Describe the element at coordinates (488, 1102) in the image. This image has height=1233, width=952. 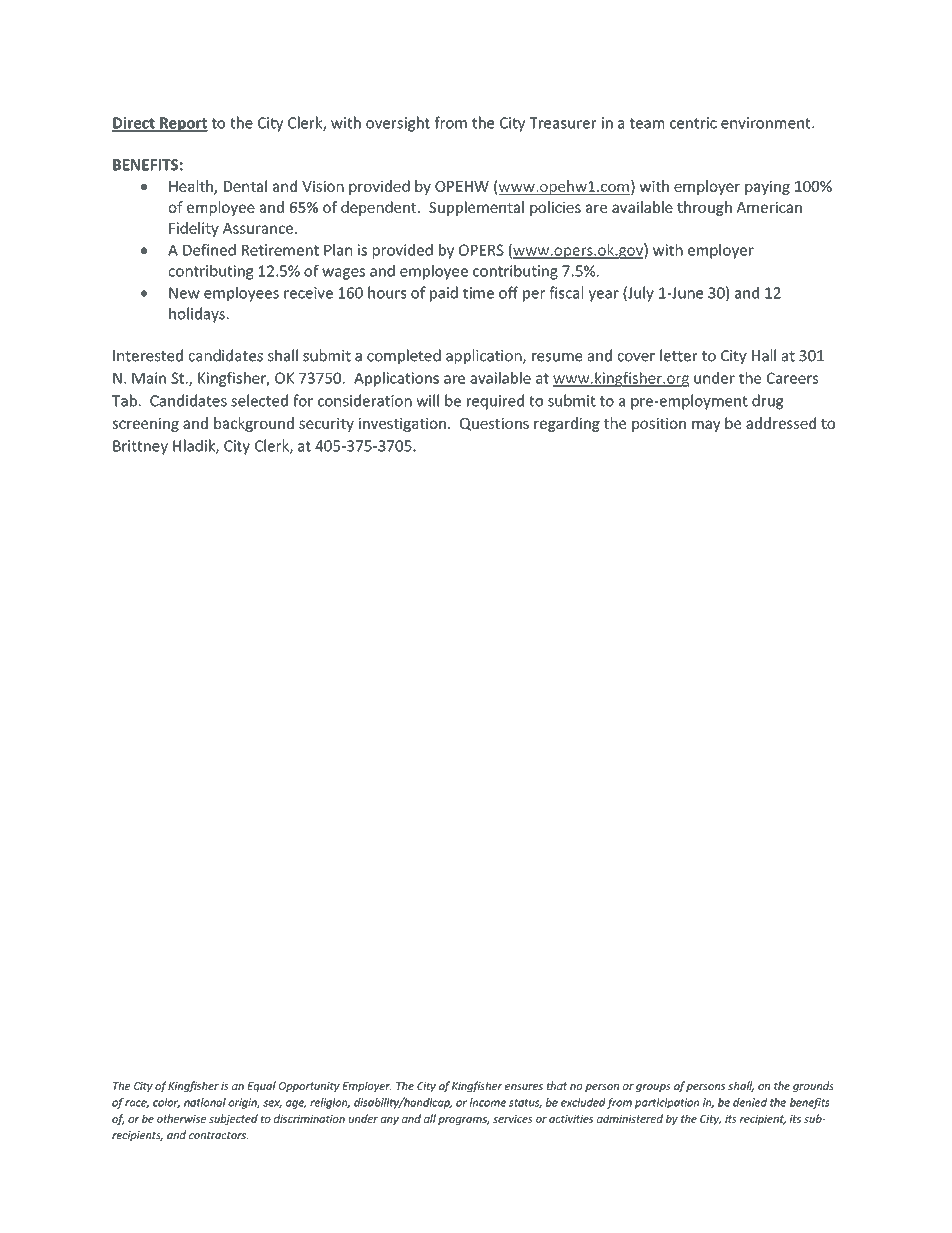
I see `income` at that location.
